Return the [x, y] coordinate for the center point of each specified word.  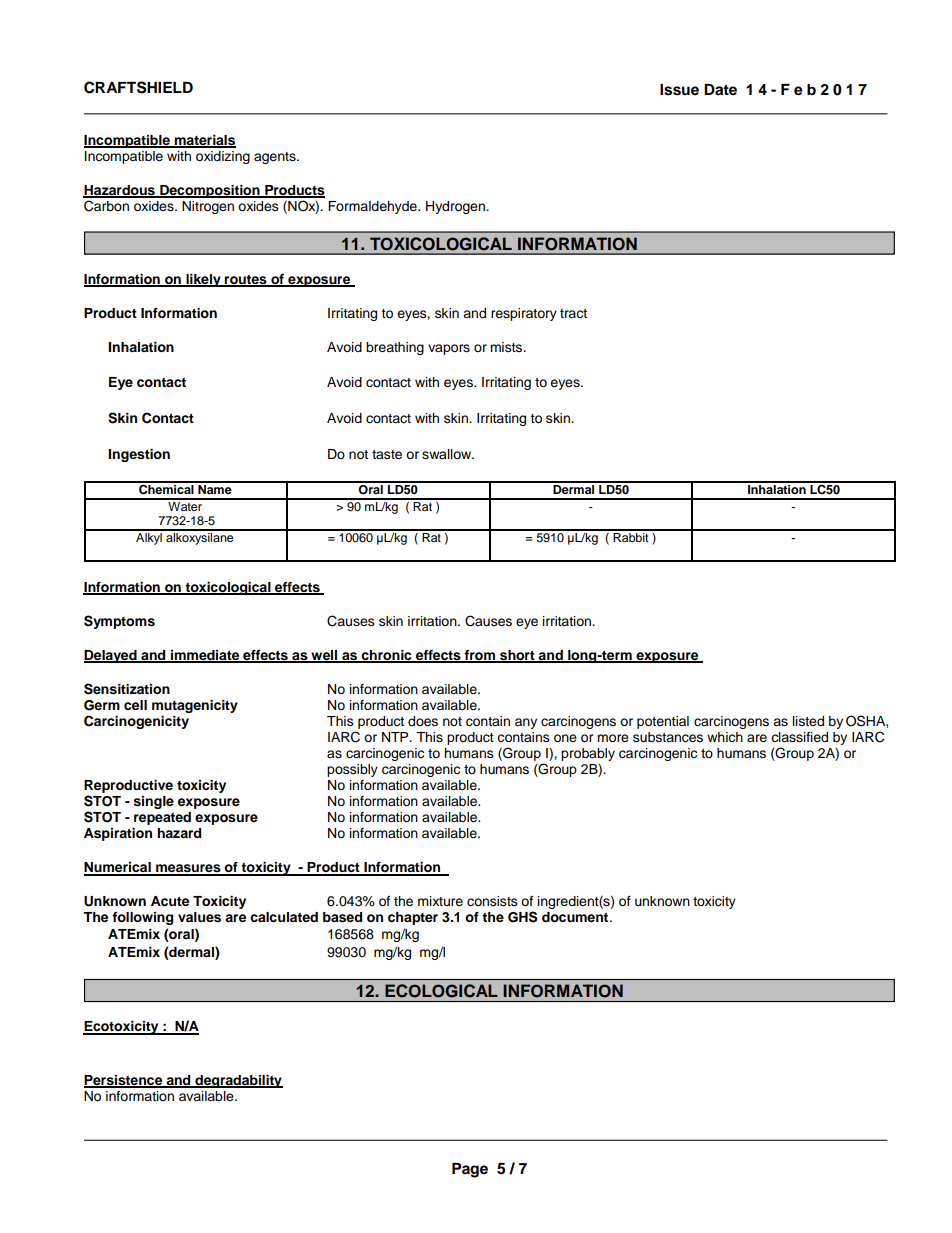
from [479, 656]
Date [720, 89]
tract [573, 313]
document [576, 917]
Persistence [124, 1081]
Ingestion [139, 455]
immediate [205, 656]
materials [204, 141]
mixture [440, 901]
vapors [449, 349]
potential [663, 722]
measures [188, 869]
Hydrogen [456, 207]
